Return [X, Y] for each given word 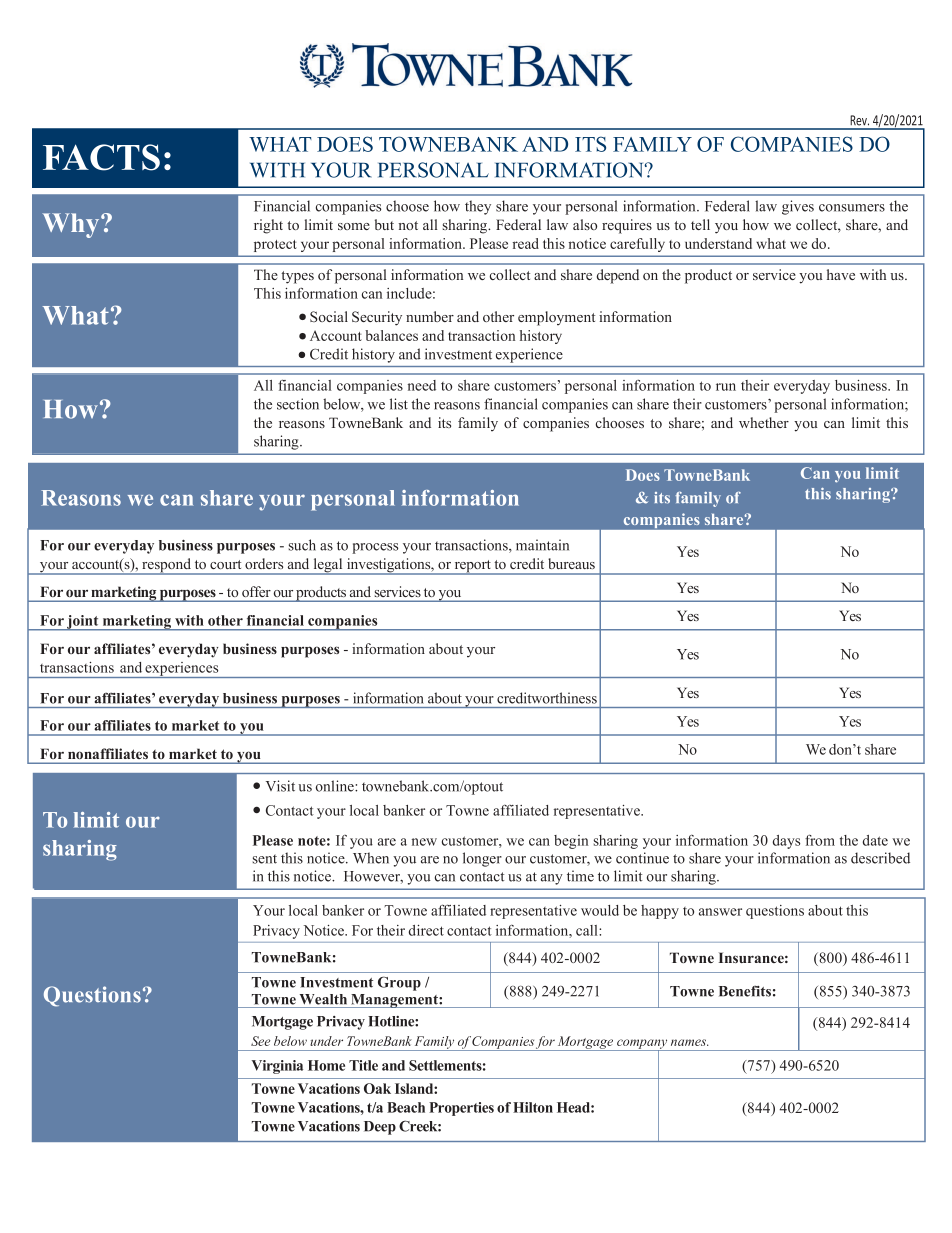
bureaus [571, 563]
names [690, 1042]
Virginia [277, 1067]
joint [83, 623]
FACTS [101, 157]
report [472, 567]
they [478, 207]
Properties [461, 1109]
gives [798, 207]
